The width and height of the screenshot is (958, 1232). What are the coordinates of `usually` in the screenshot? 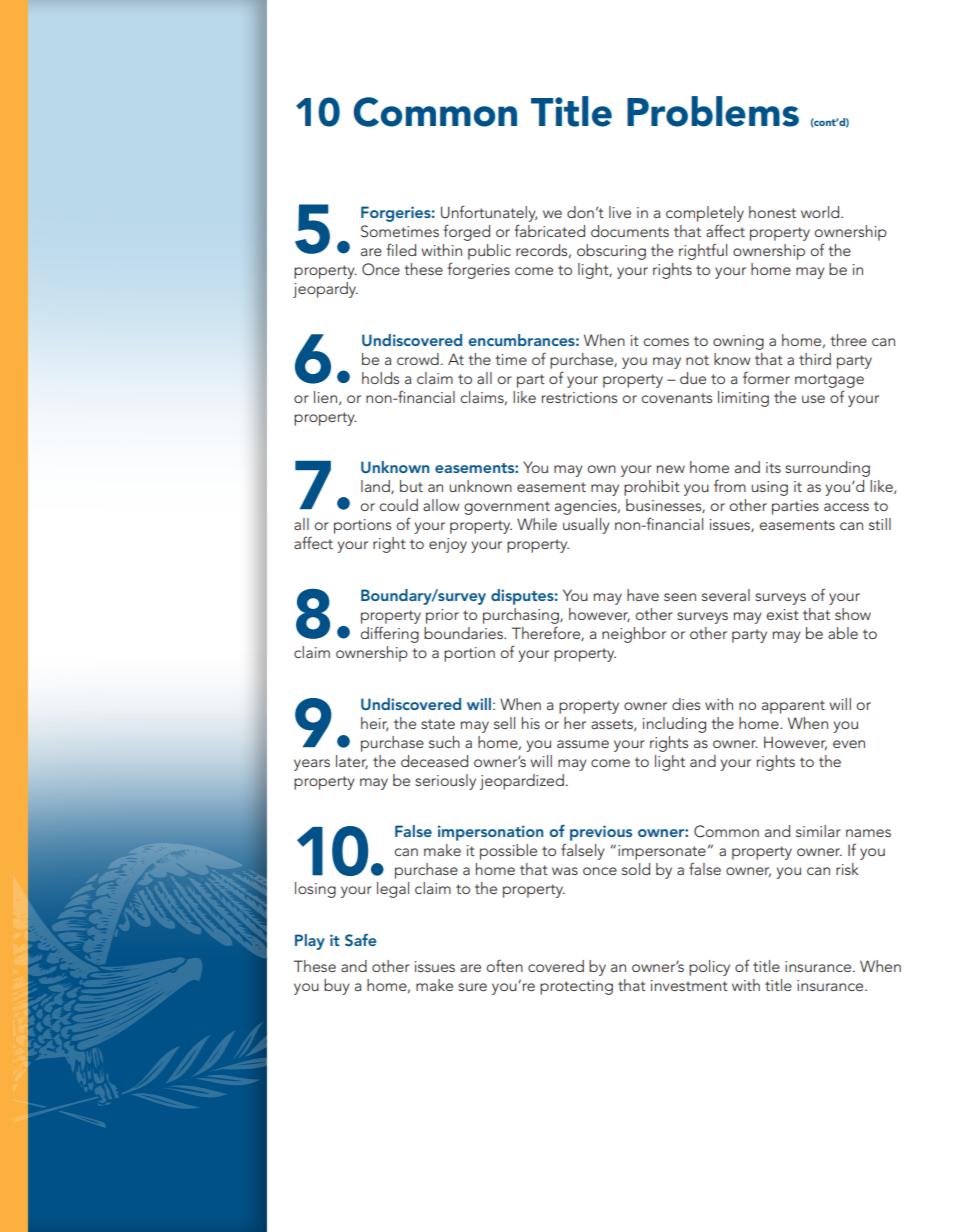 It's located at (586, 526).
